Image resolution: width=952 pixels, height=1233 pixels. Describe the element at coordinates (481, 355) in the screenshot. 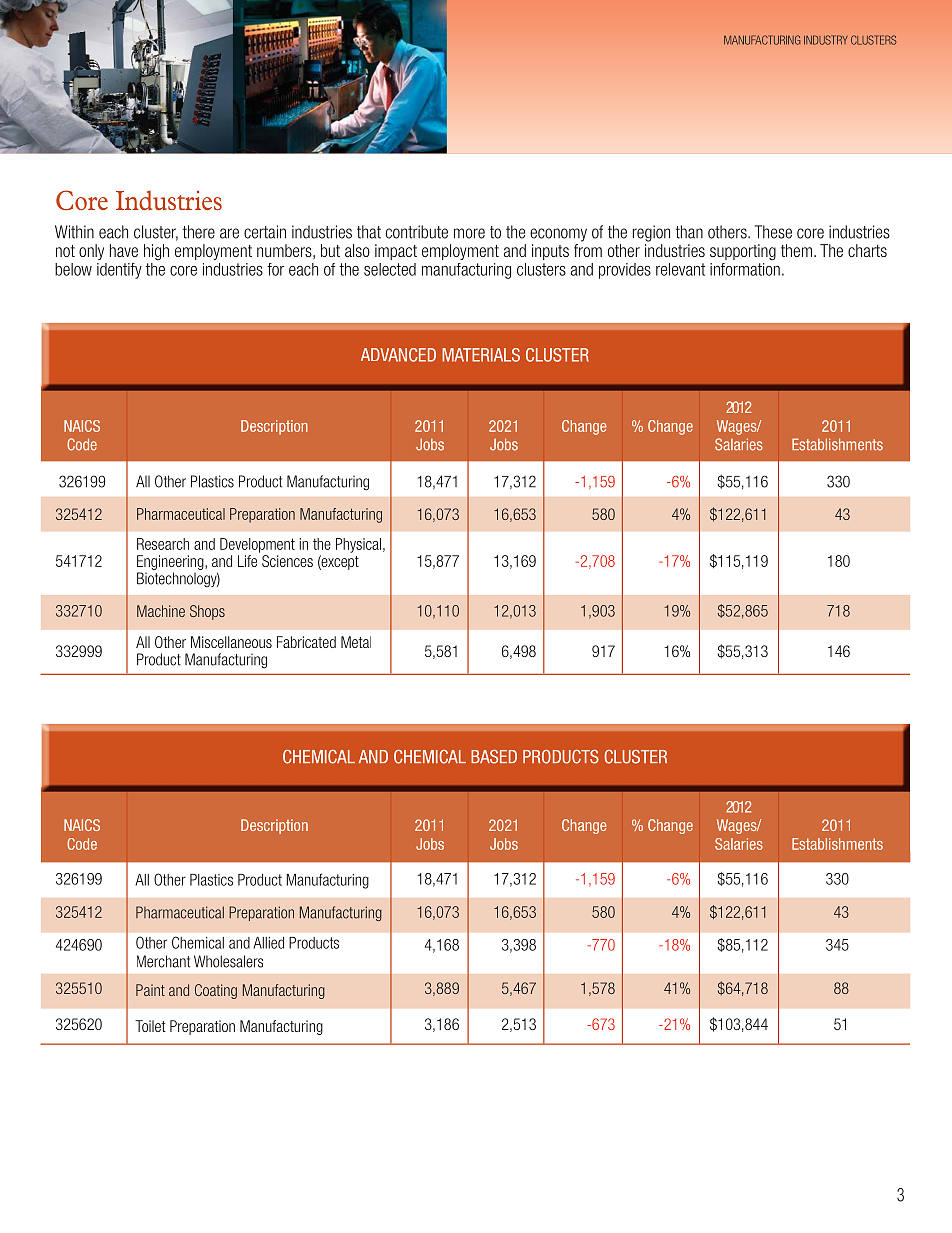

I see `MATERIALS` at that location.
